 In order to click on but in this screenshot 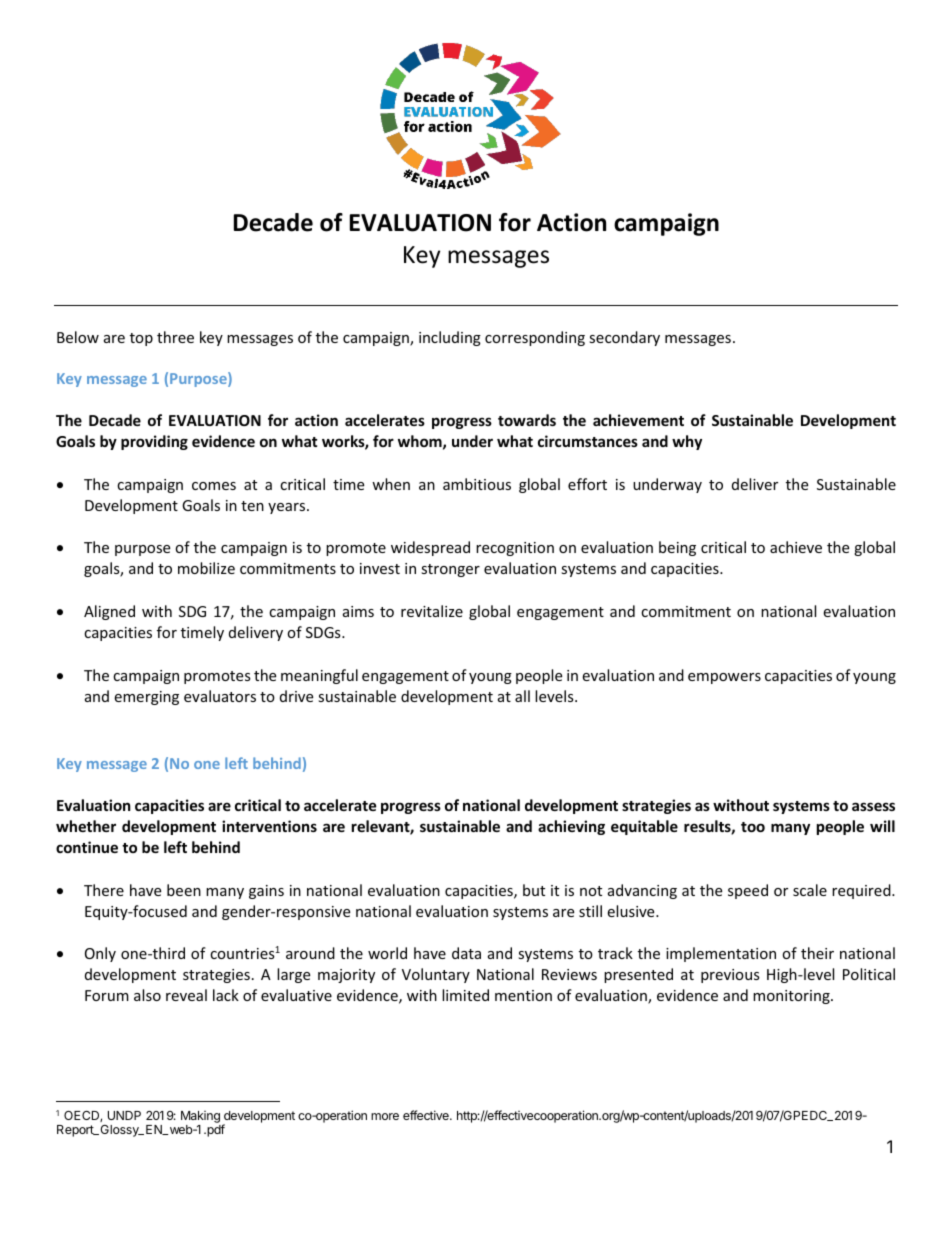, I will do `click(534, 890)`.
